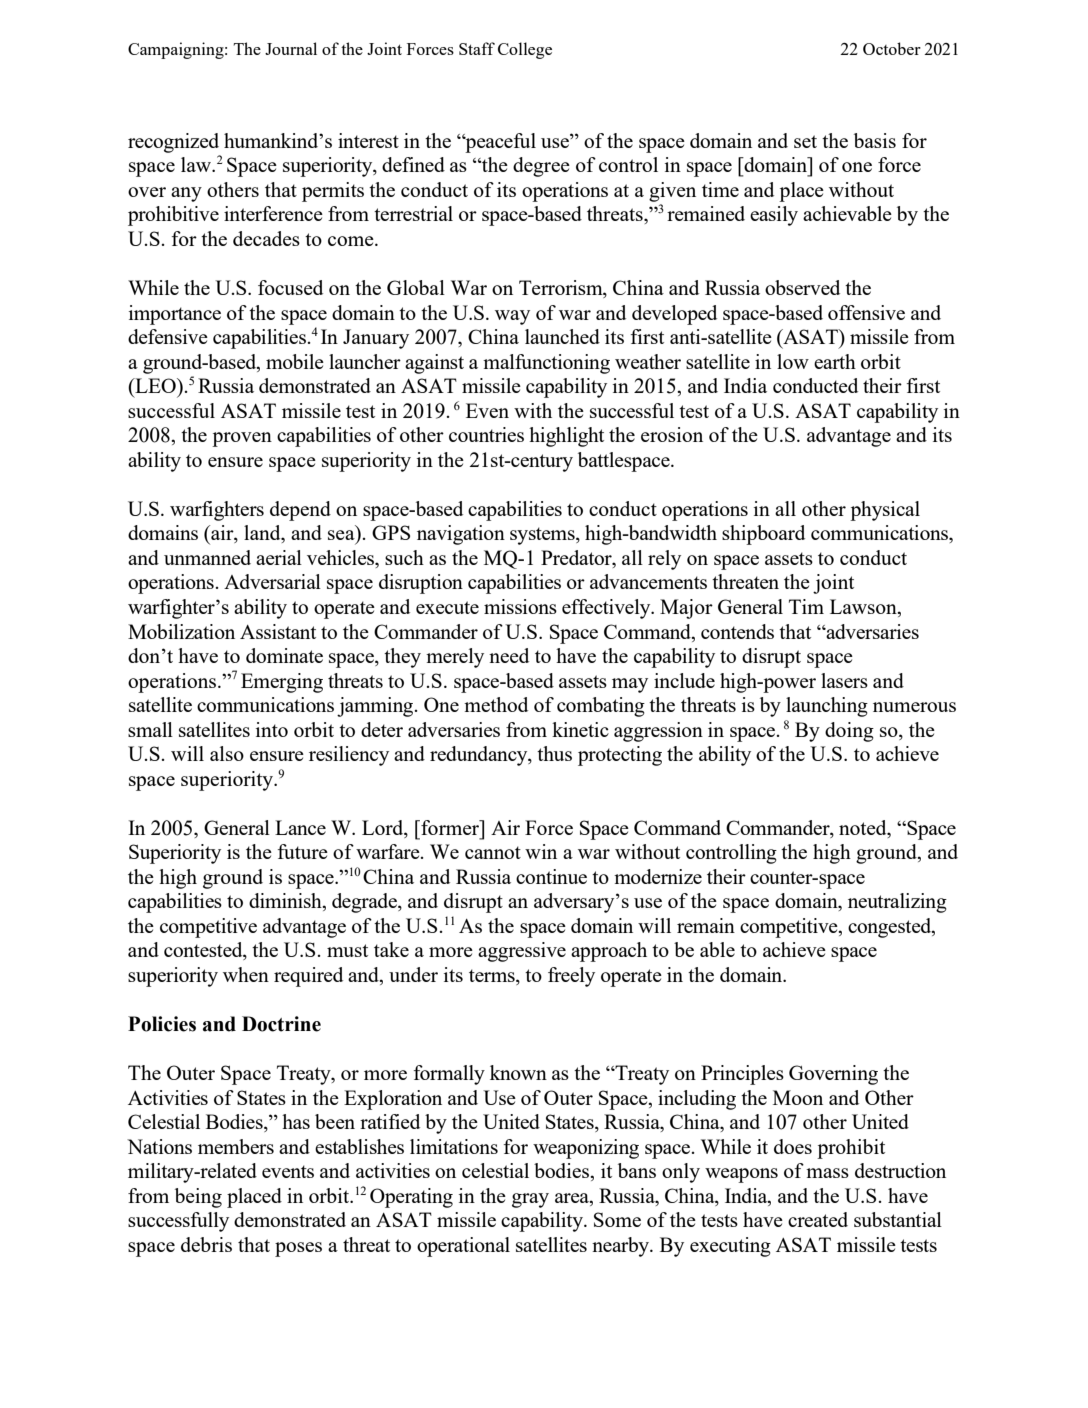  I want to click on College, so click(525, 50).
